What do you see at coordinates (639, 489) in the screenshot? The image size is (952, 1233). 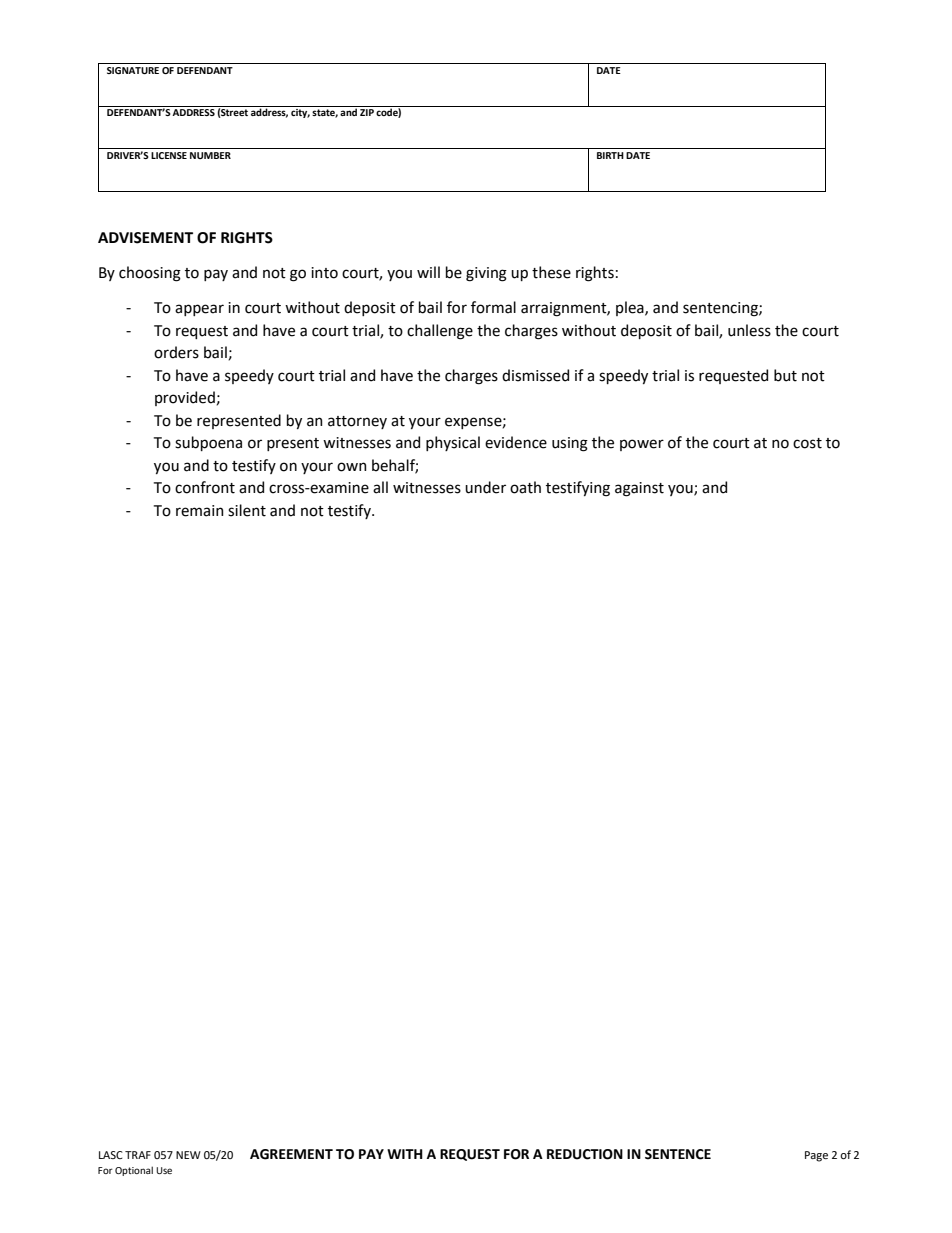 I see `against` at bounding box center [639, 489].
